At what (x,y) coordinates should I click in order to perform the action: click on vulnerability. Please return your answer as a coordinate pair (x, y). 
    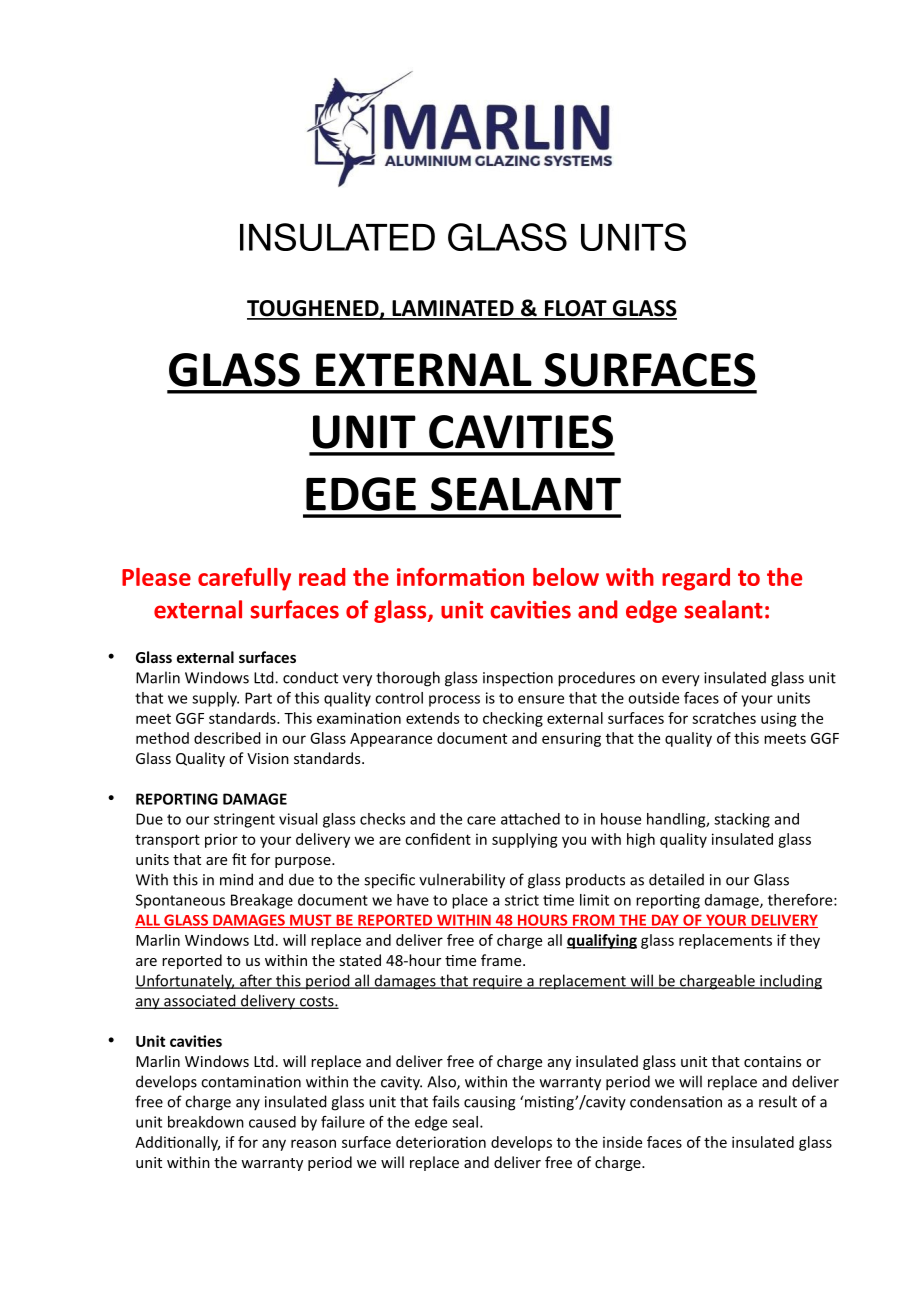
    Looking at the image, I should click on (462, 881).
